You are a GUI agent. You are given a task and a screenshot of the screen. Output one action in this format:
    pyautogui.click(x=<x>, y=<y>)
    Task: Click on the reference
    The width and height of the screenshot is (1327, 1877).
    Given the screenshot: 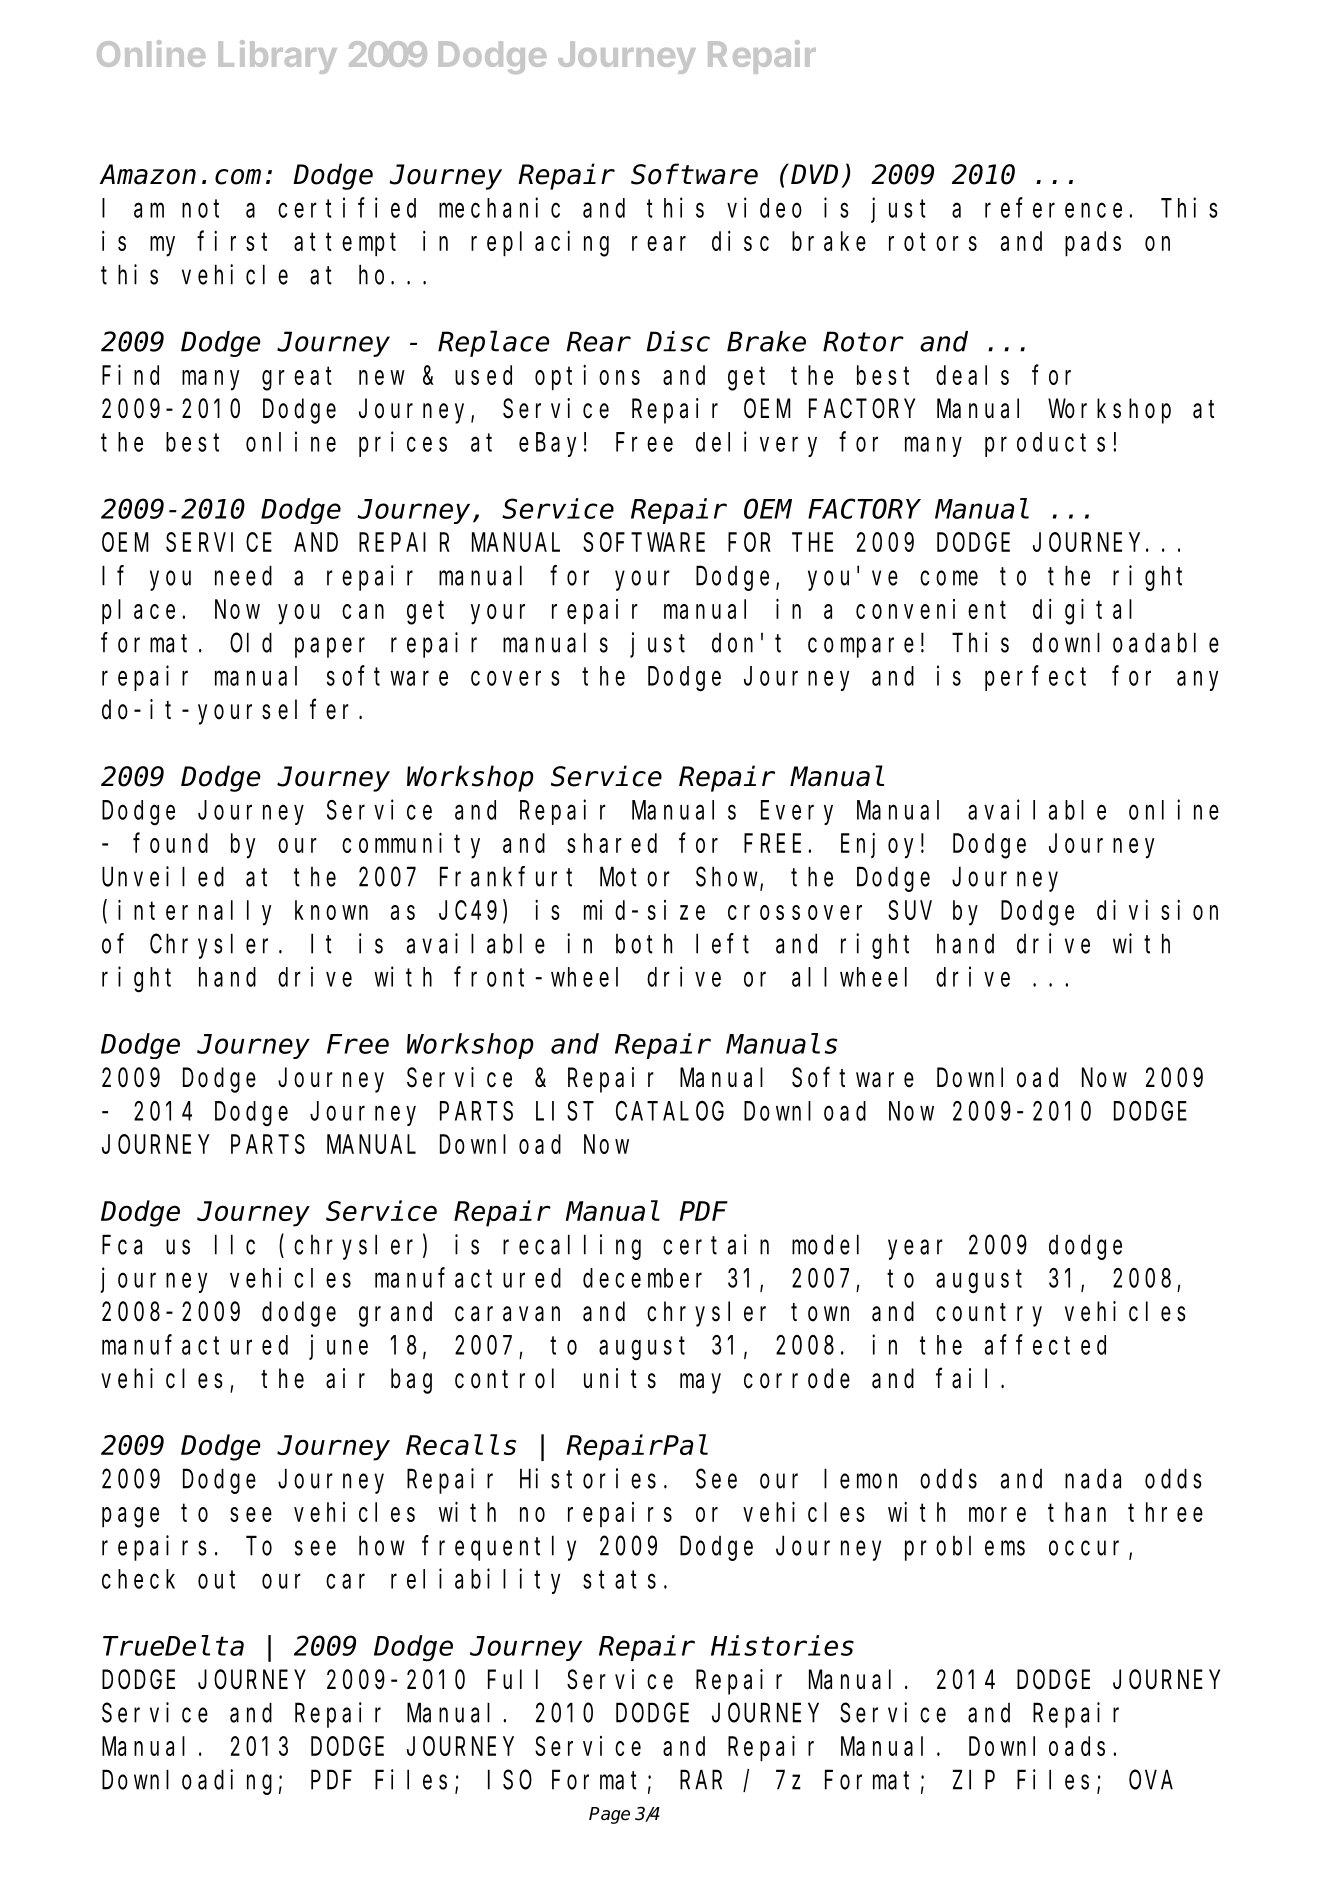 What is the action you would take?
    pyautogui.click(x=1053, y=208)
